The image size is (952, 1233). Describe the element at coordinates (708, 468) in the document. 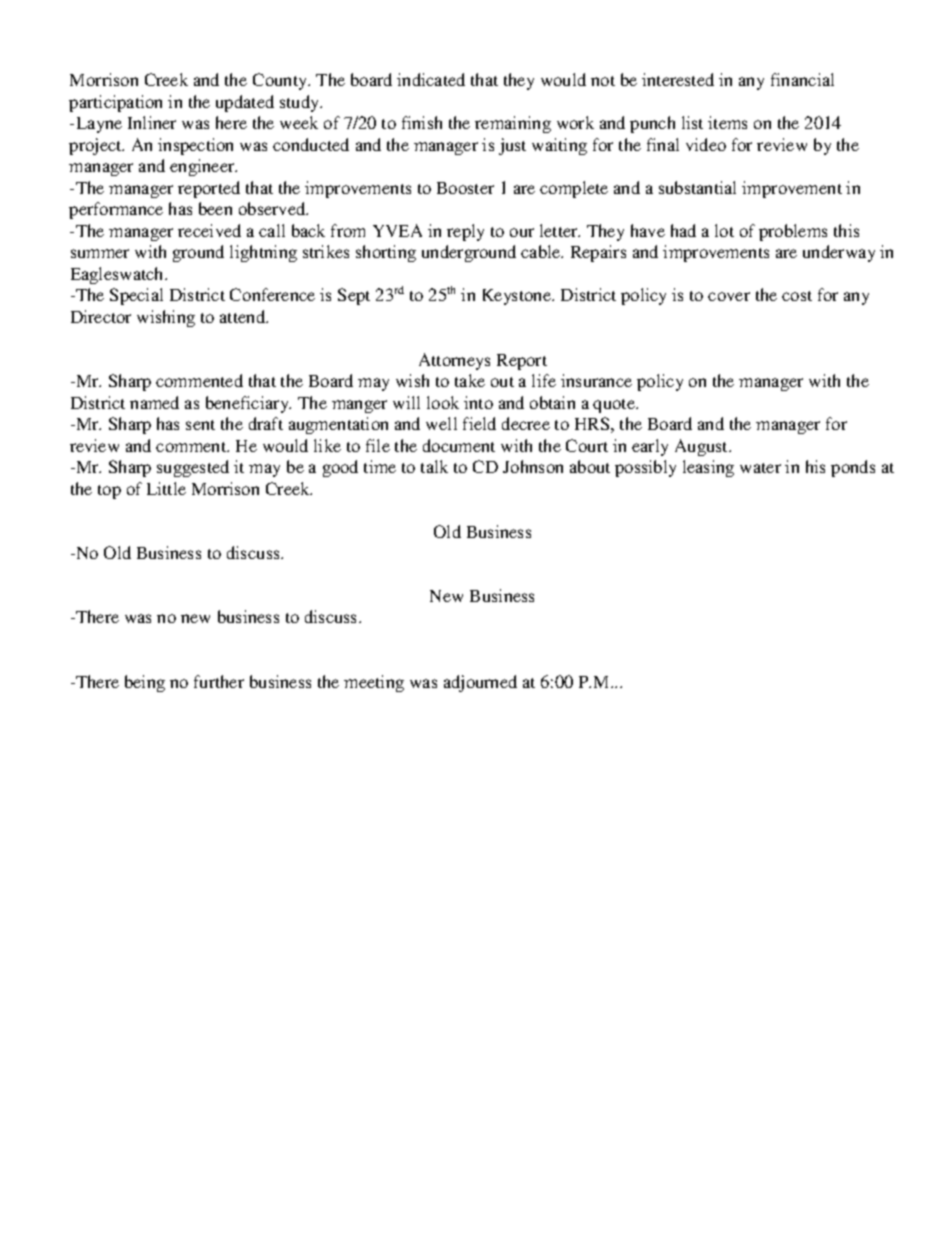

I see `leasing` at that location.
